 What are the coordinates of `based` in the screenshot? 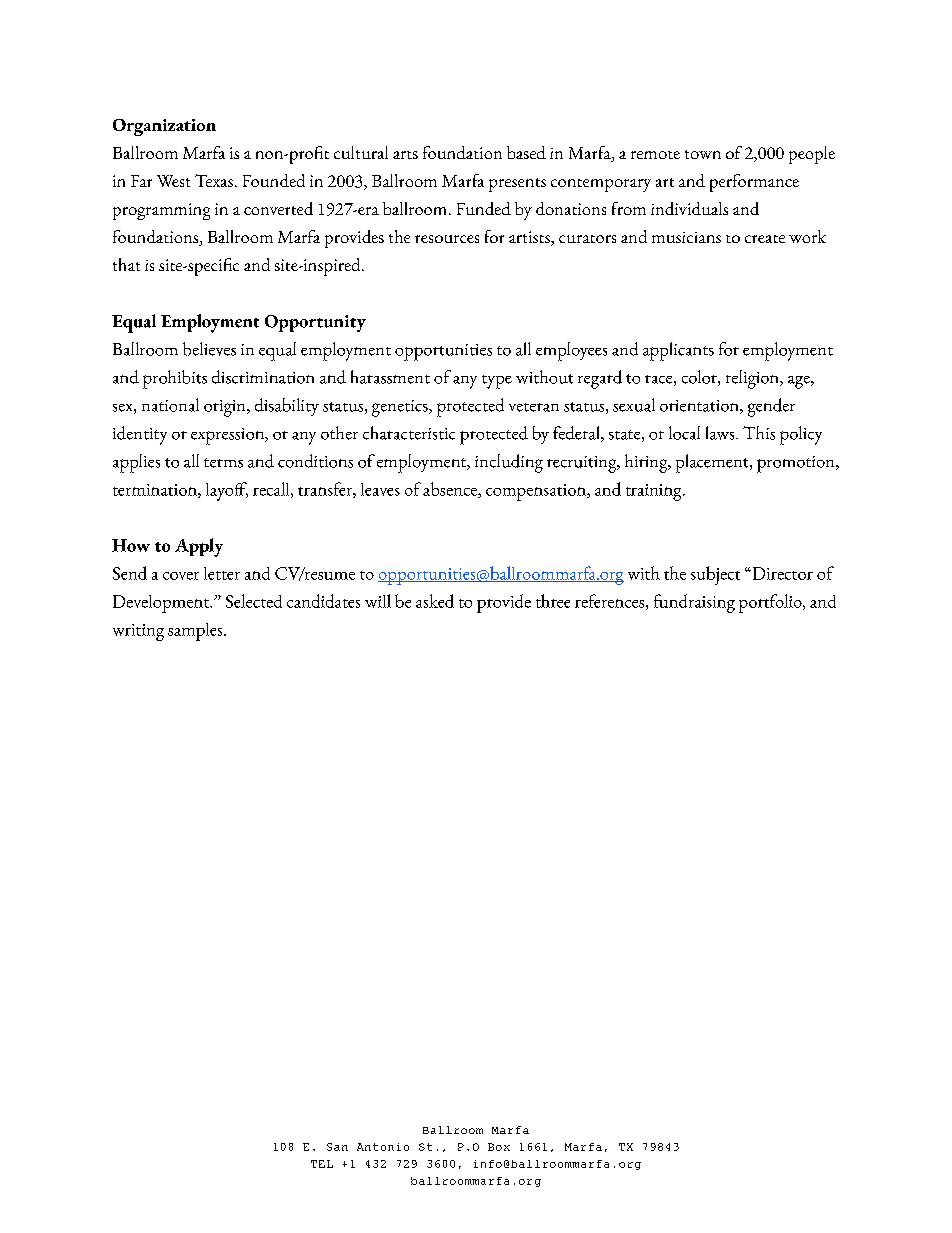 It's located at (526, 152).
